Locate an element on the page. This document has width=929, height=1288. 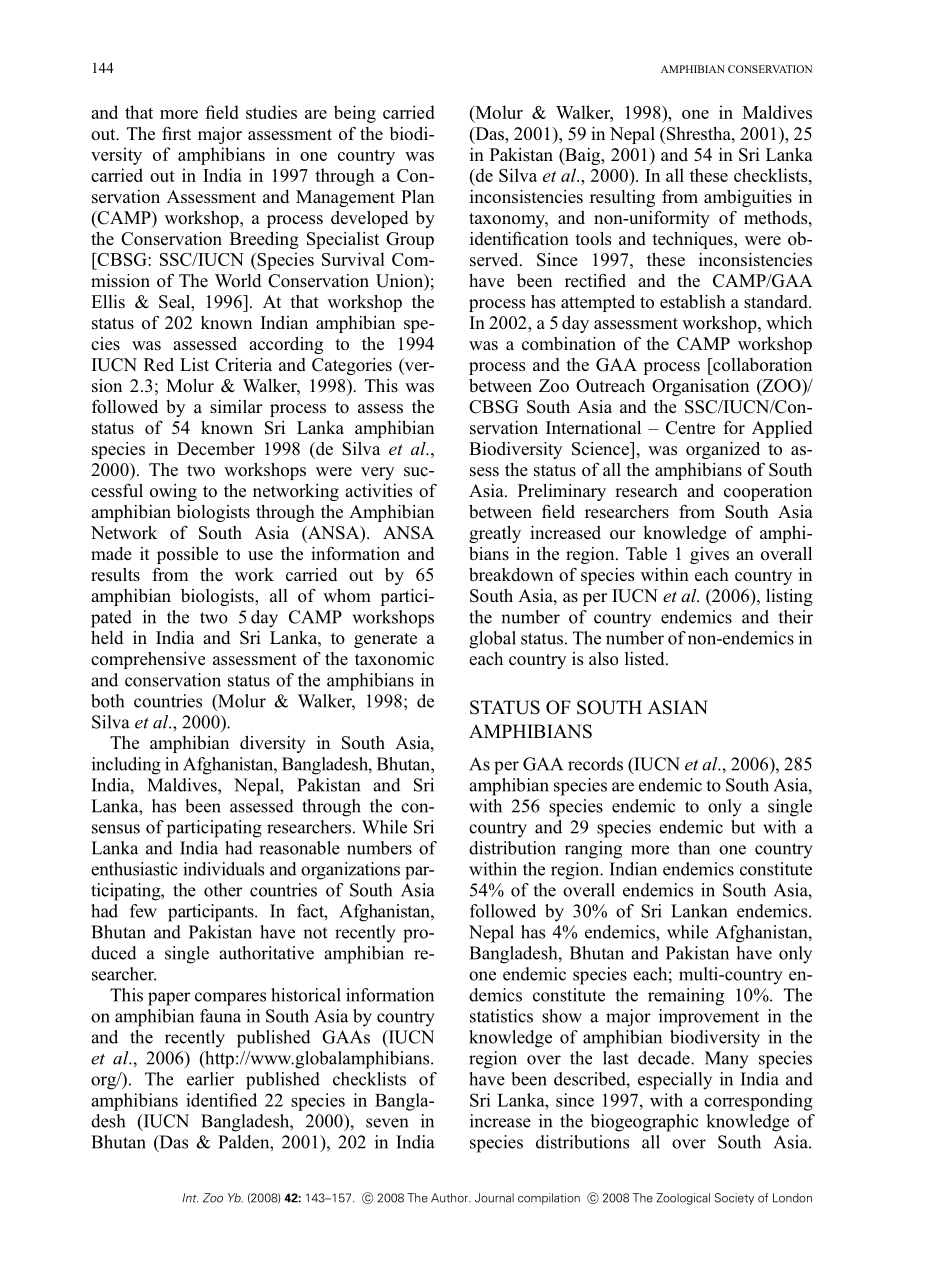
Plan is located at coordinates (417, 196).
